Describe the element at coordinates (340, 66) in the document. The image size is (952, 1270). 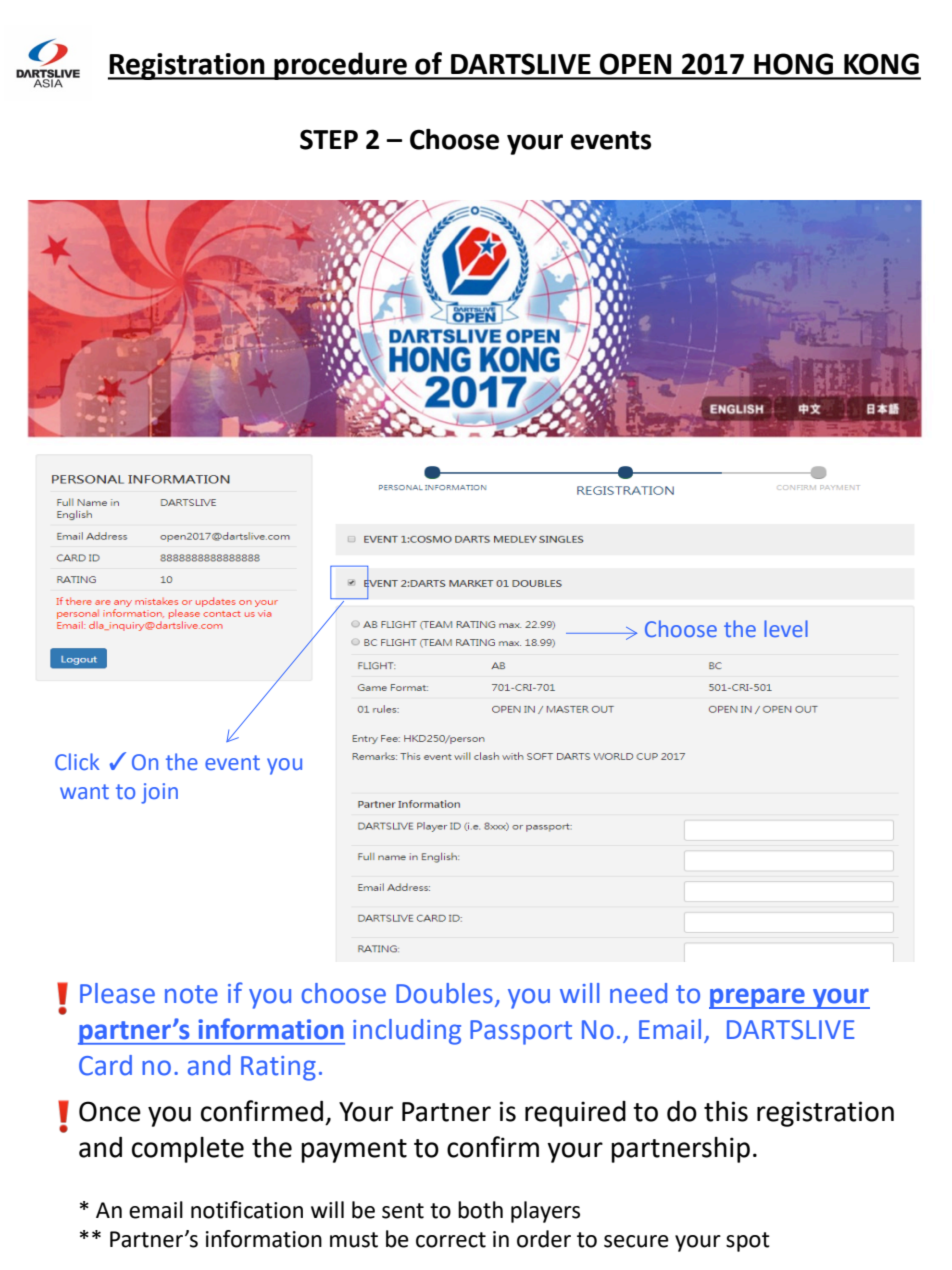
I see `procedure` at that location.
